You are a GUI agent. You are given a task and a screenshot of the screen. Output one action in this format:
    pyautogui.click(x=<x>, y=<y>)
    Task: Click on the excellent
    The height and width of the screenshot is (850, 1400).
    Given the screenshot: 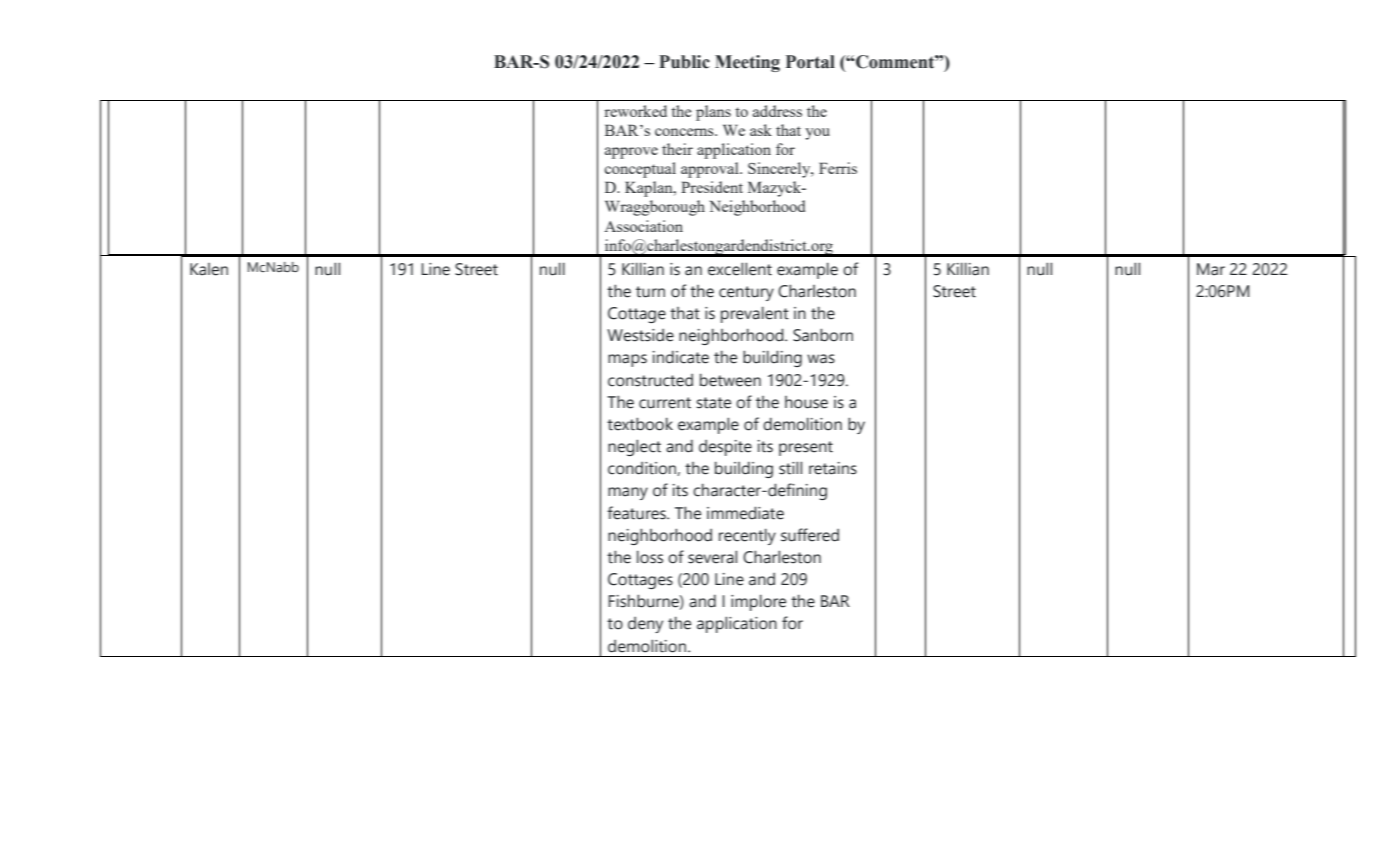 What is the action you would take?
    pyautogui.click(x=740, y=269)
